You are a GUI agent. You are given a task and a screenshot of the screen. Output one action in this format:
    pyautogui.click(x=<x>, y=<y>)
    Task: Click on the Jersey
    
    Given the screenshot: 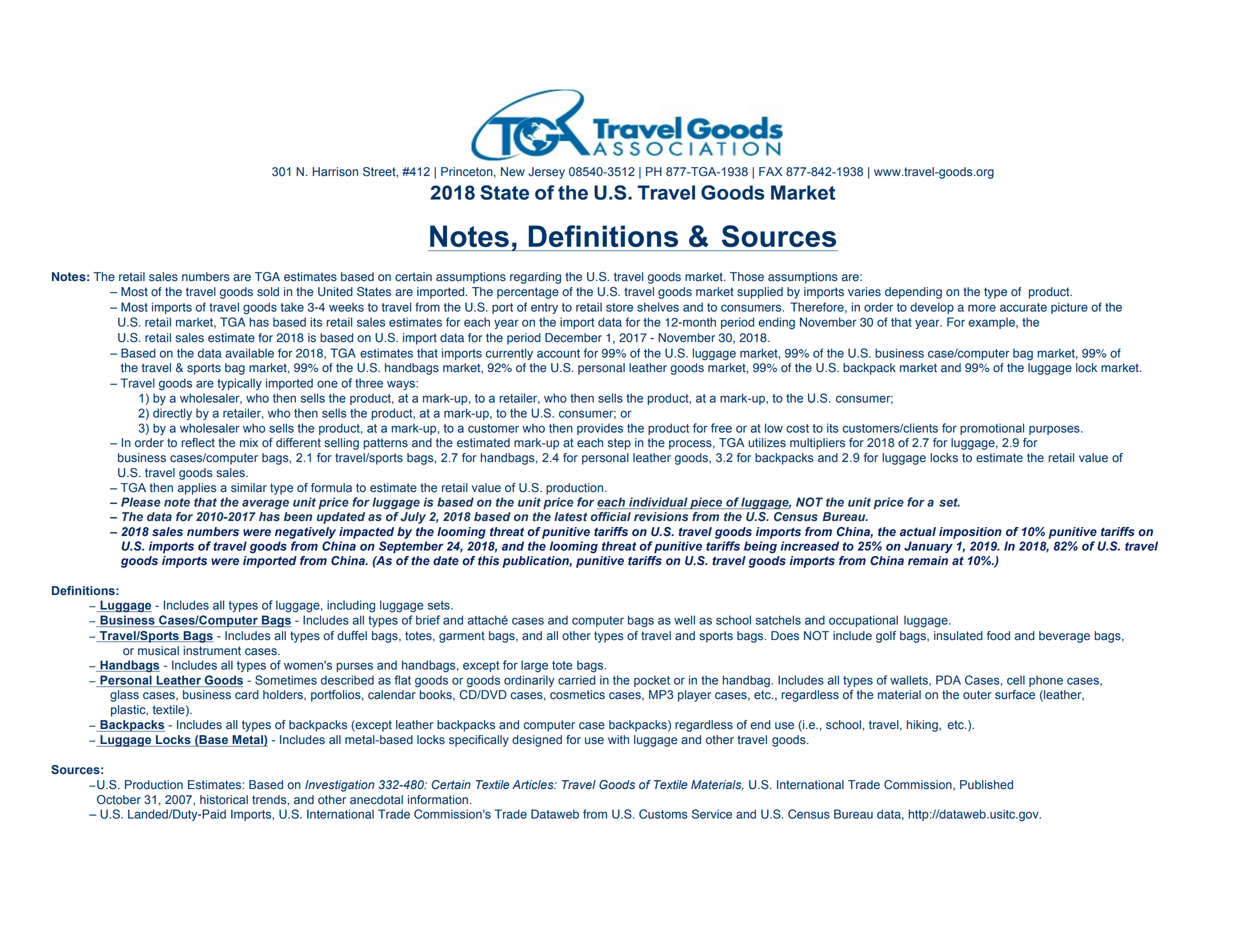 What is the action you would take?
    pyautogui.click(x=546, y=173)
